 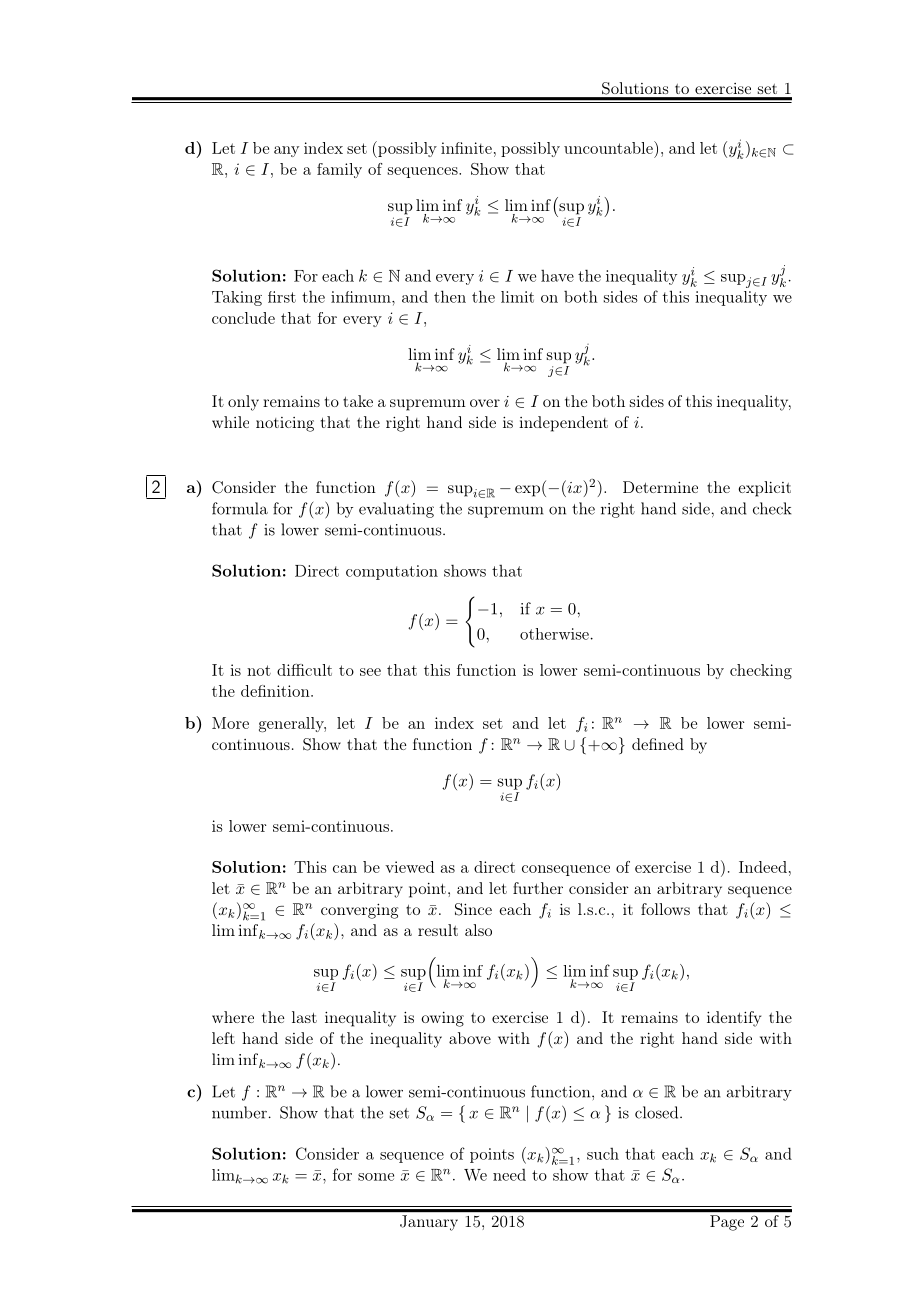 I want to click on infinite, so click(x=466, y=148).
